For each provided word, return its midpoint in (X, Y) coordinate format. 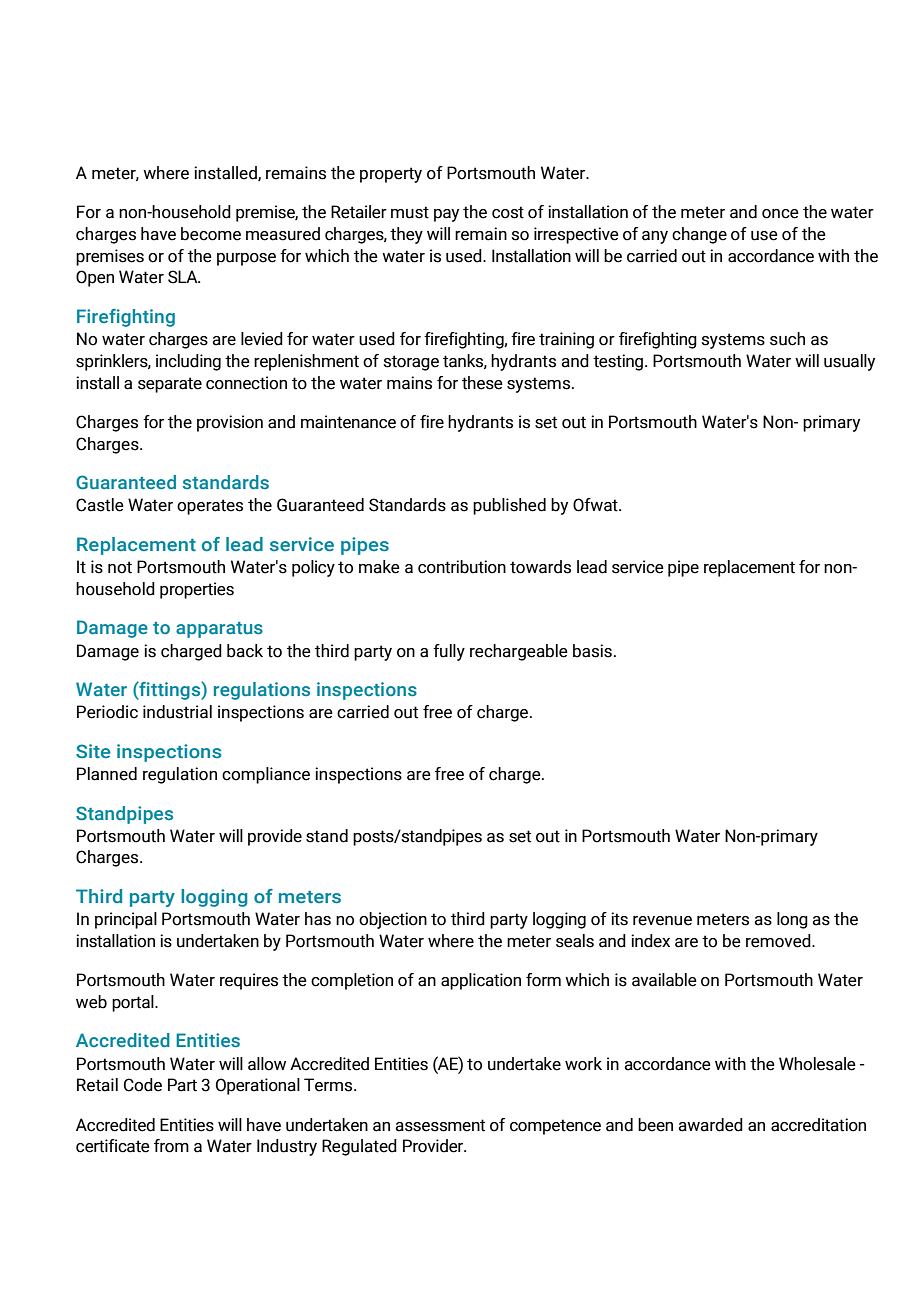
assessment (440, 1125)
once (780, 214)
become (211, 234)
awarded (710, 1125)
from (171, 1146)
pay (446, 215)
